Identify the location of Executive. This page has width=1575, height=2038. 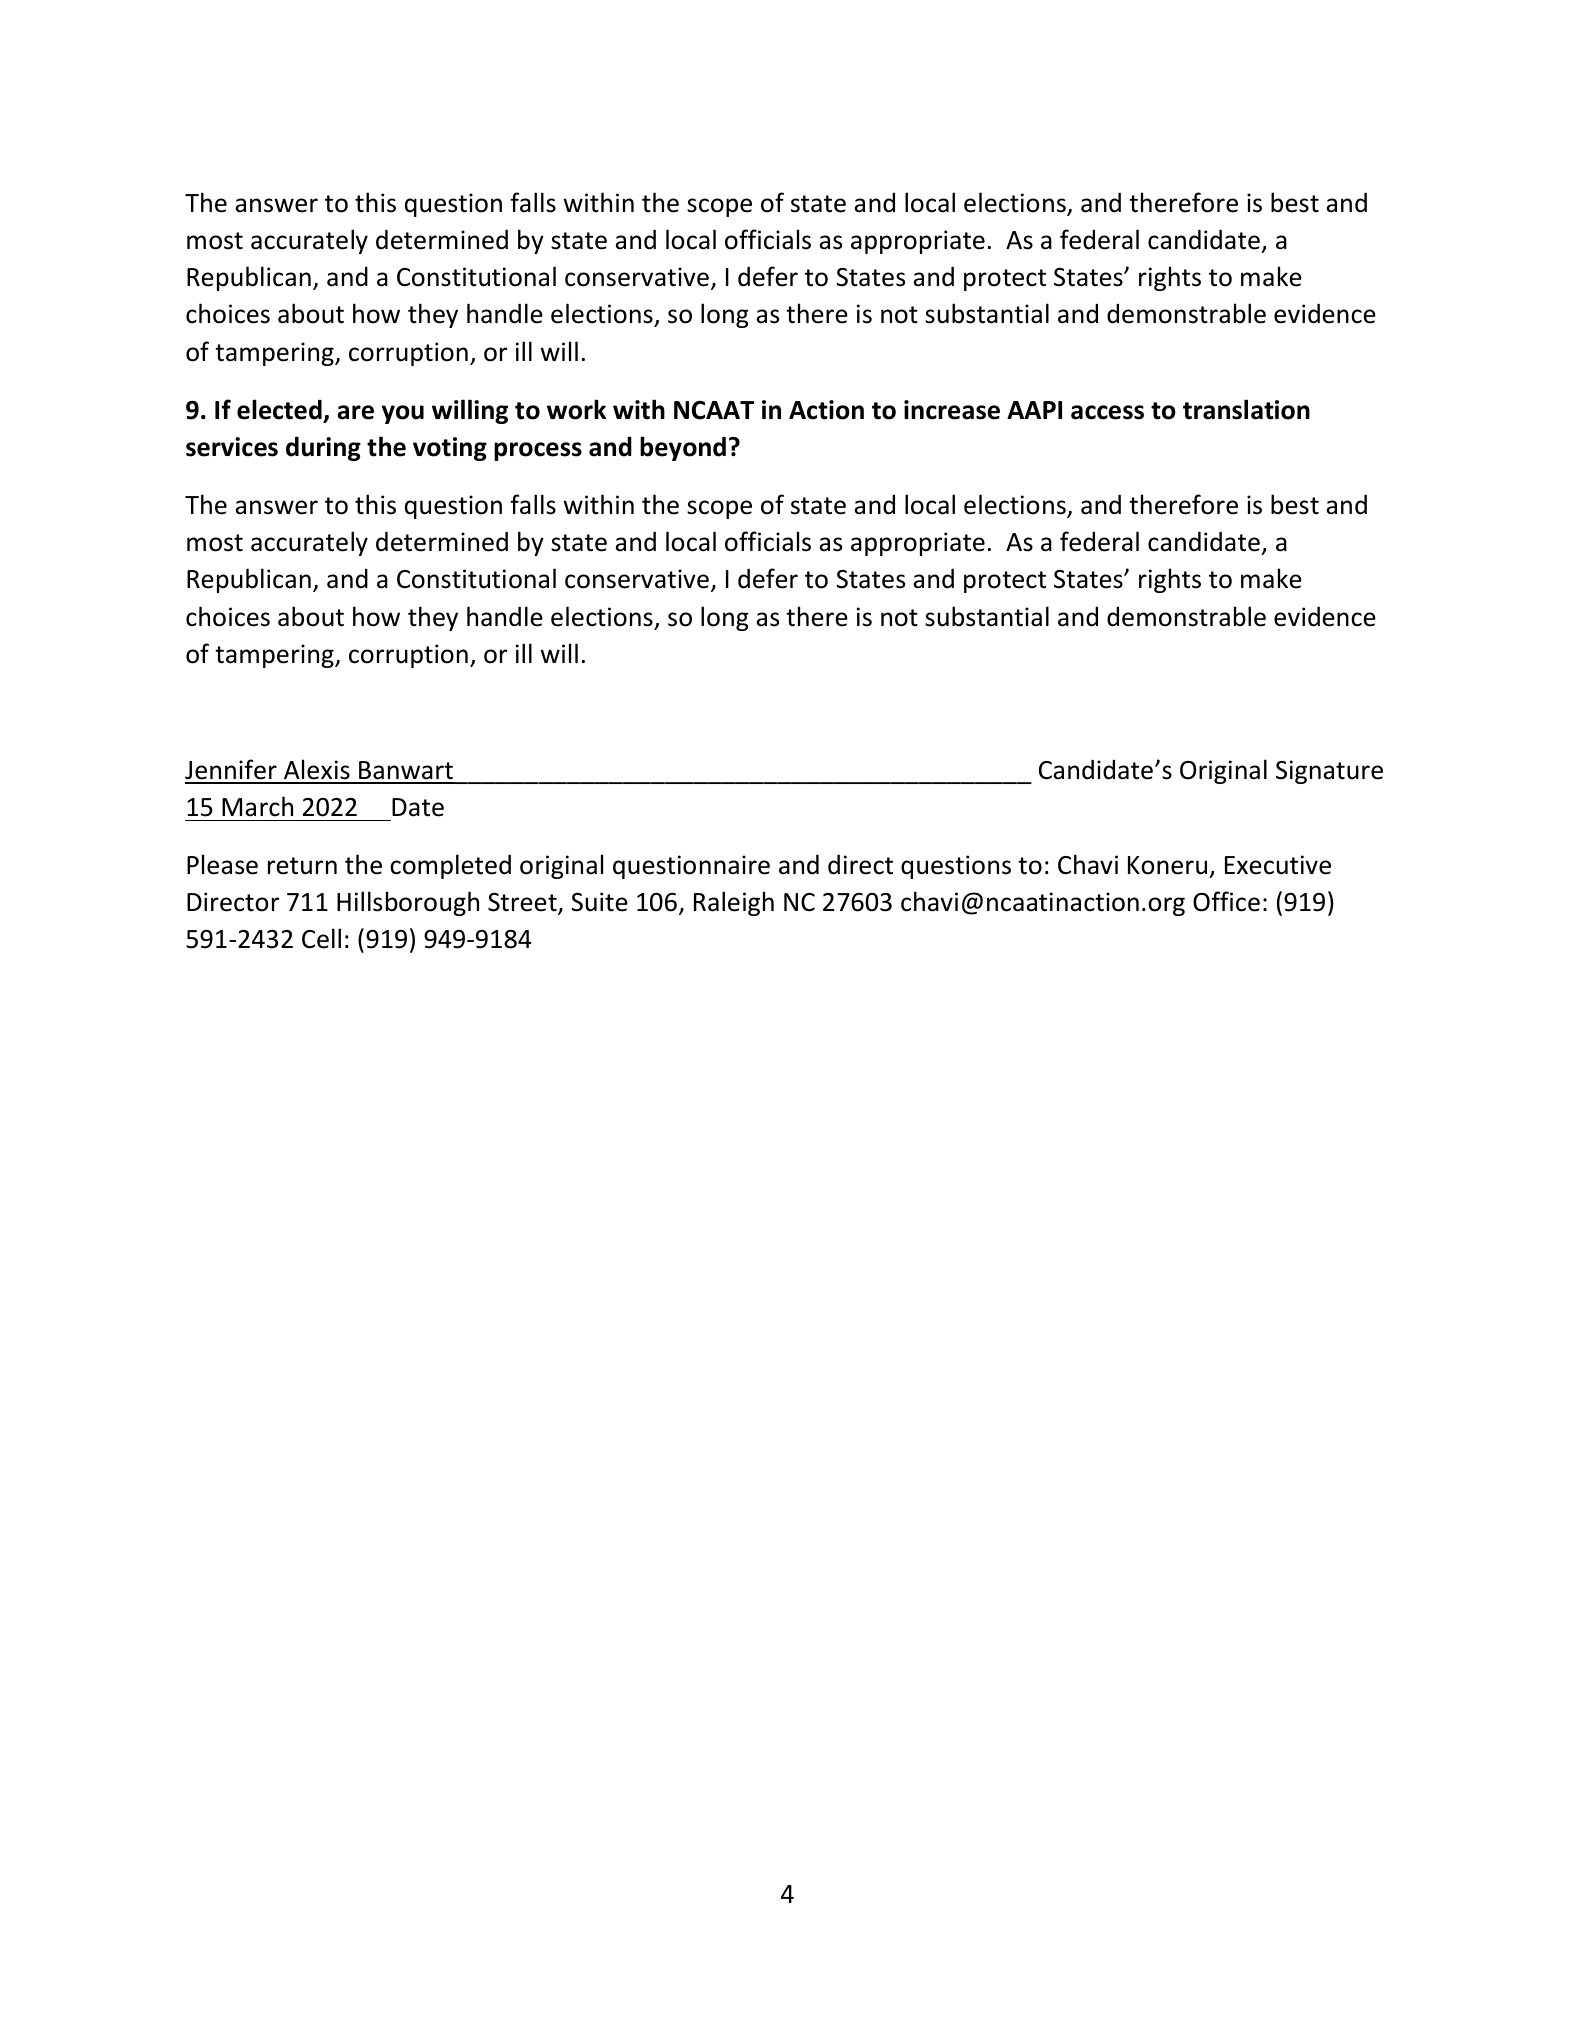
(1278, 865).
